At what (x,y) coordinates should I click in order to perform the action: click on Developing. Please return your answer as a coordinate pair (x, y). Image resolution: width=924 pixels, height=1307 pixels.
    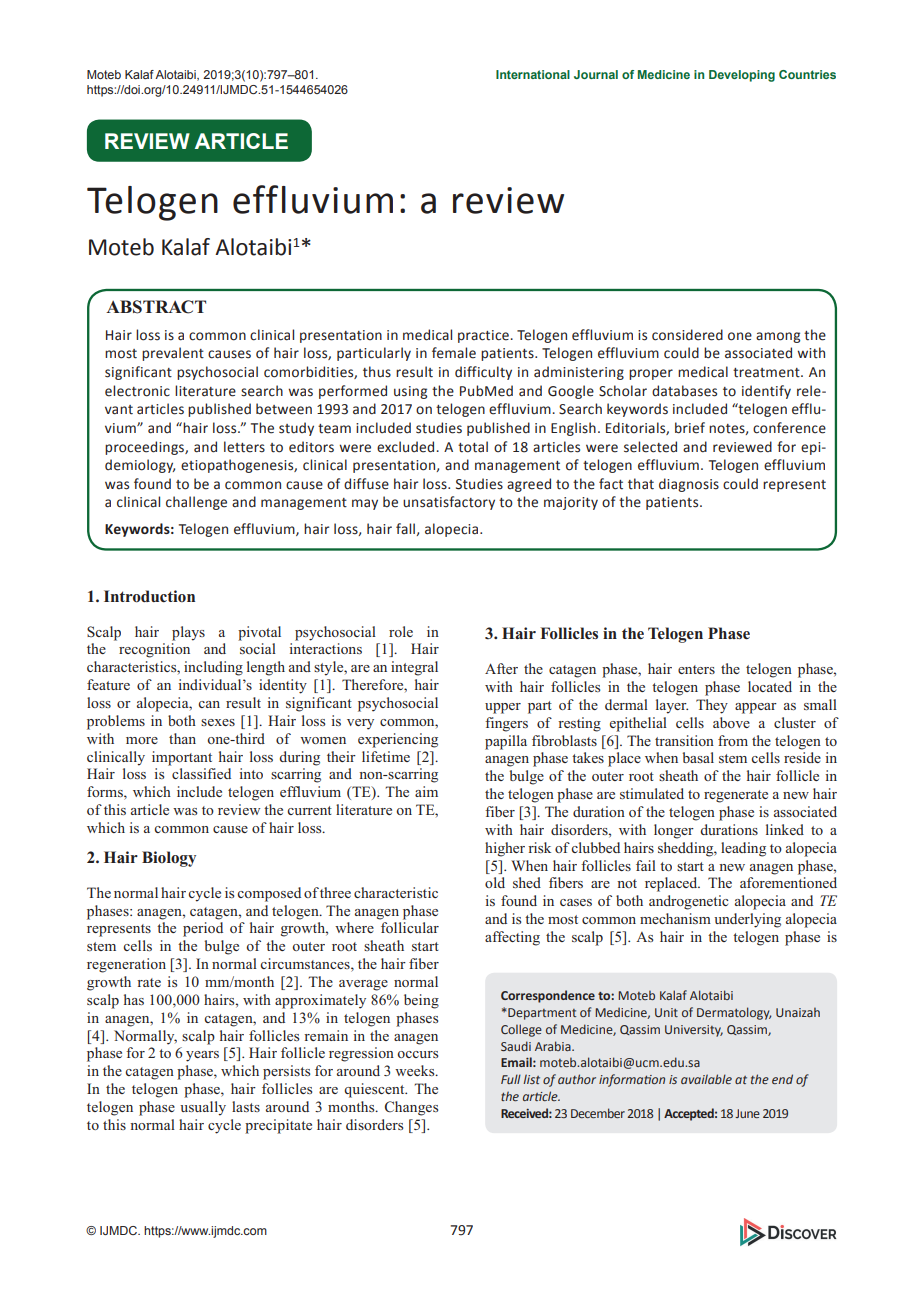
    Looking at the image, I should click on (742, 76).
